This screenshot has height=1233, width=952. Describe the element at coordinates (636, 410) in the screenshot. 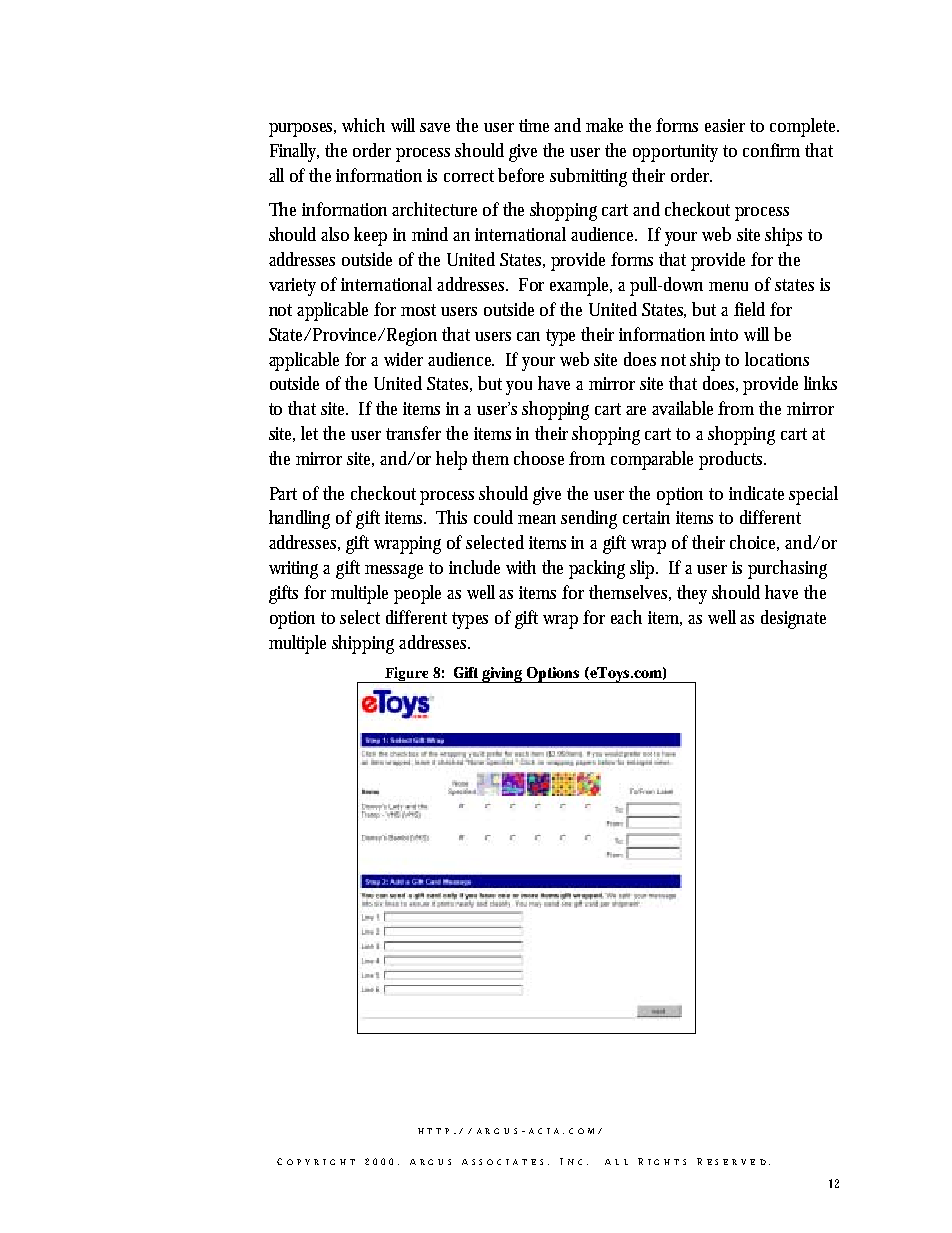

I see `are` at that location.
